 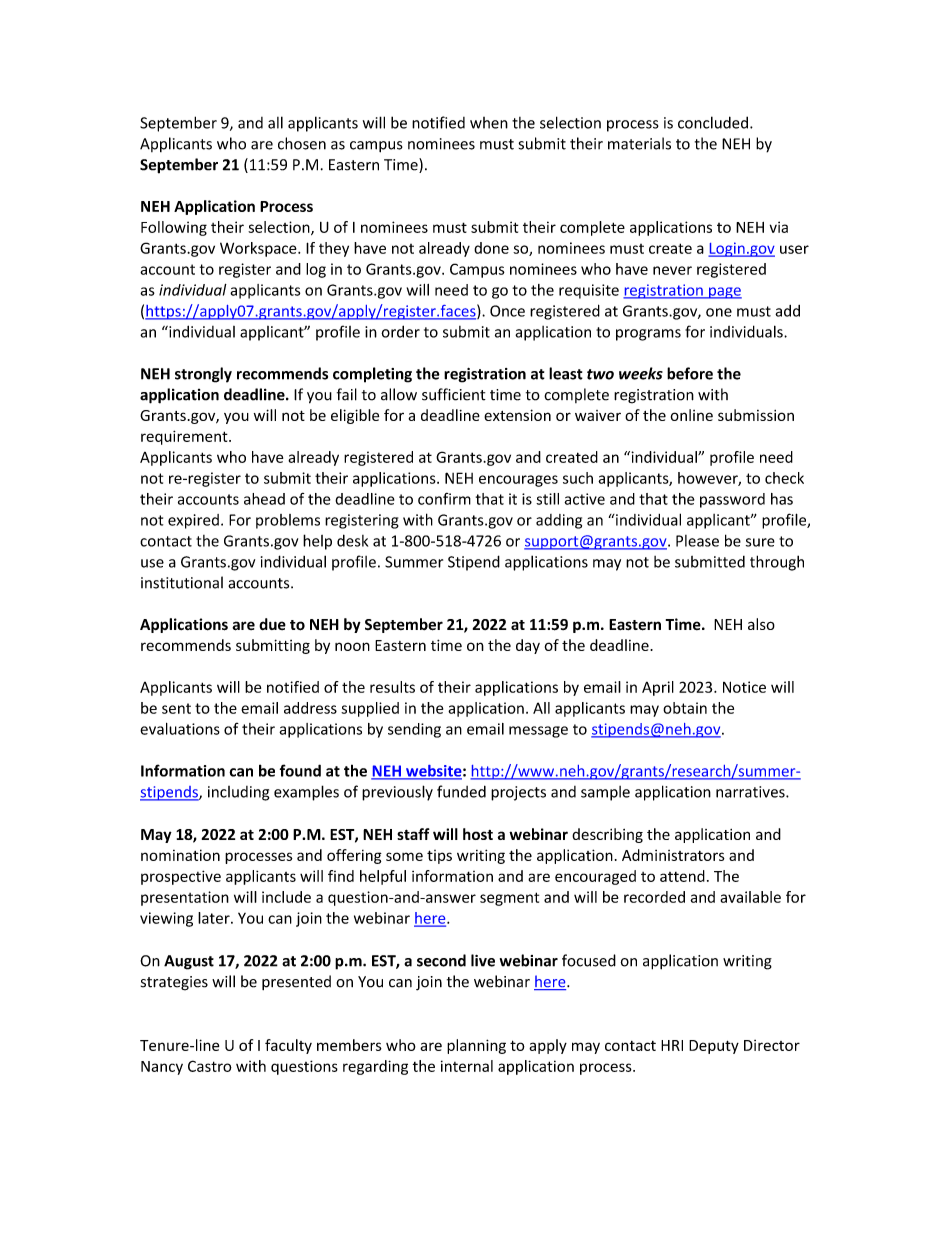 What do you see at coordinates (476, 1046) in the screenshot?
I see `planning` at bounding box center [476, 1046].
